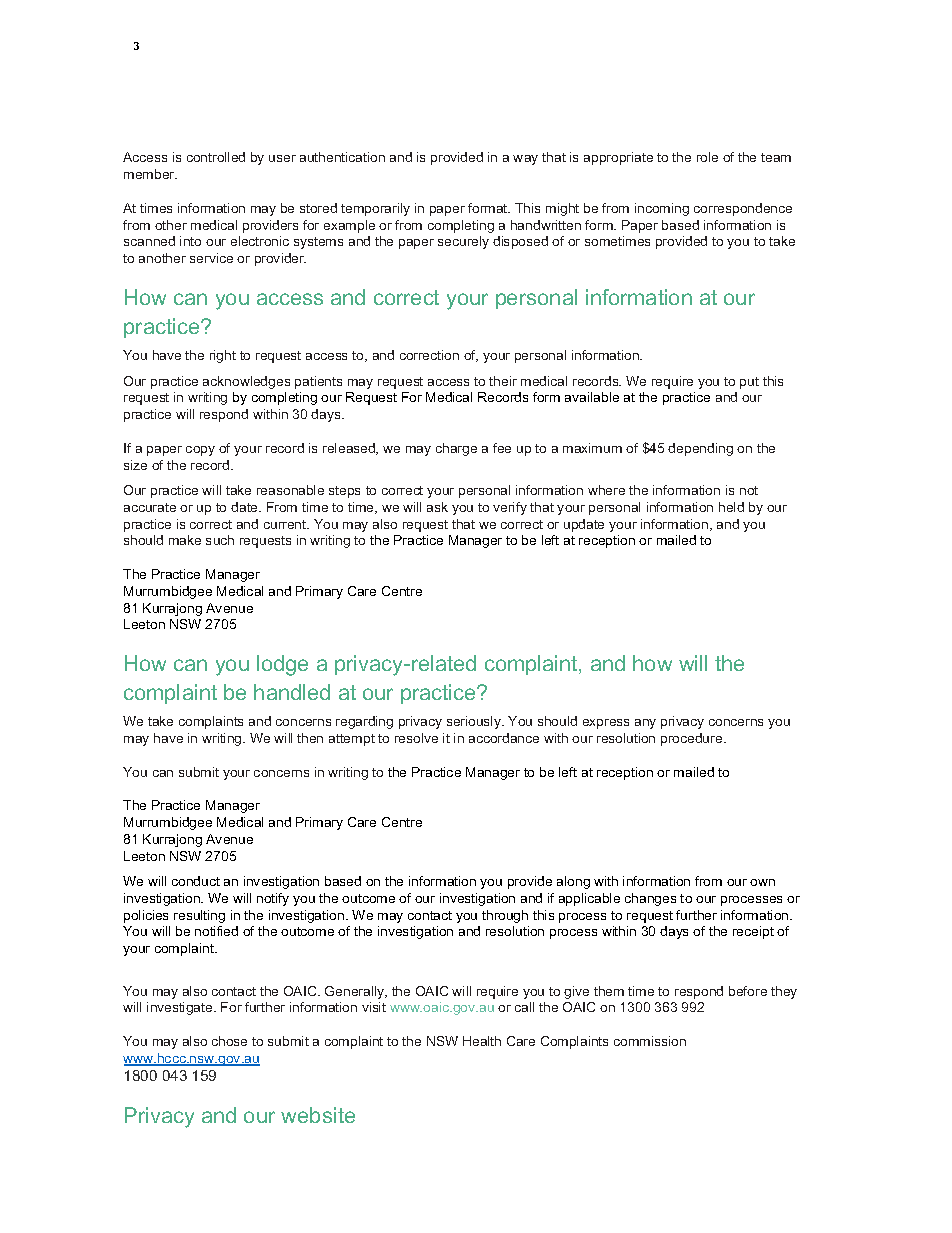 This screenshot has height=1233, width=952. I want to click on conduct, so click(196, 881).
